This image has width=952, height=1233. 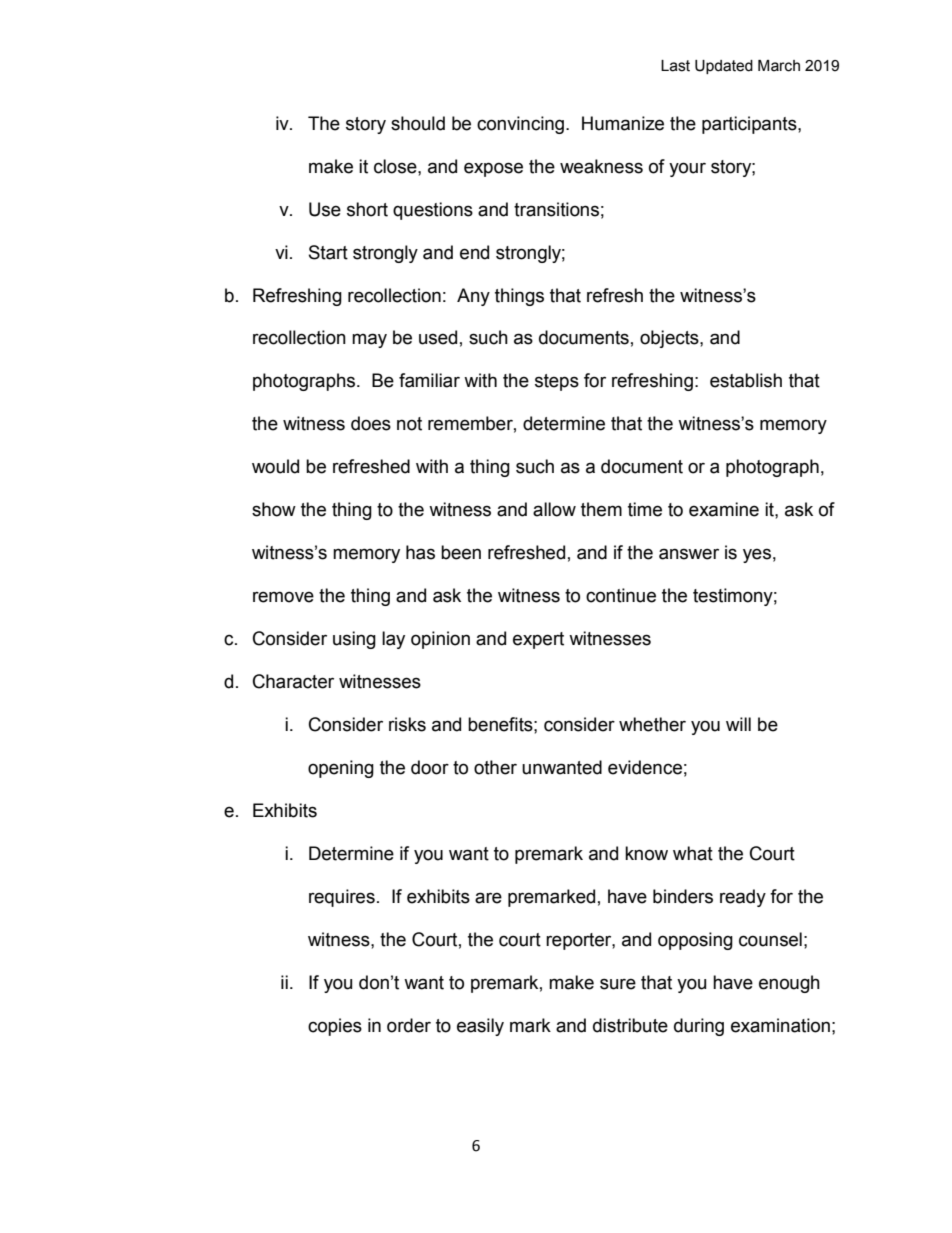 I want to click on copies, so click(x=335, y=1027).
